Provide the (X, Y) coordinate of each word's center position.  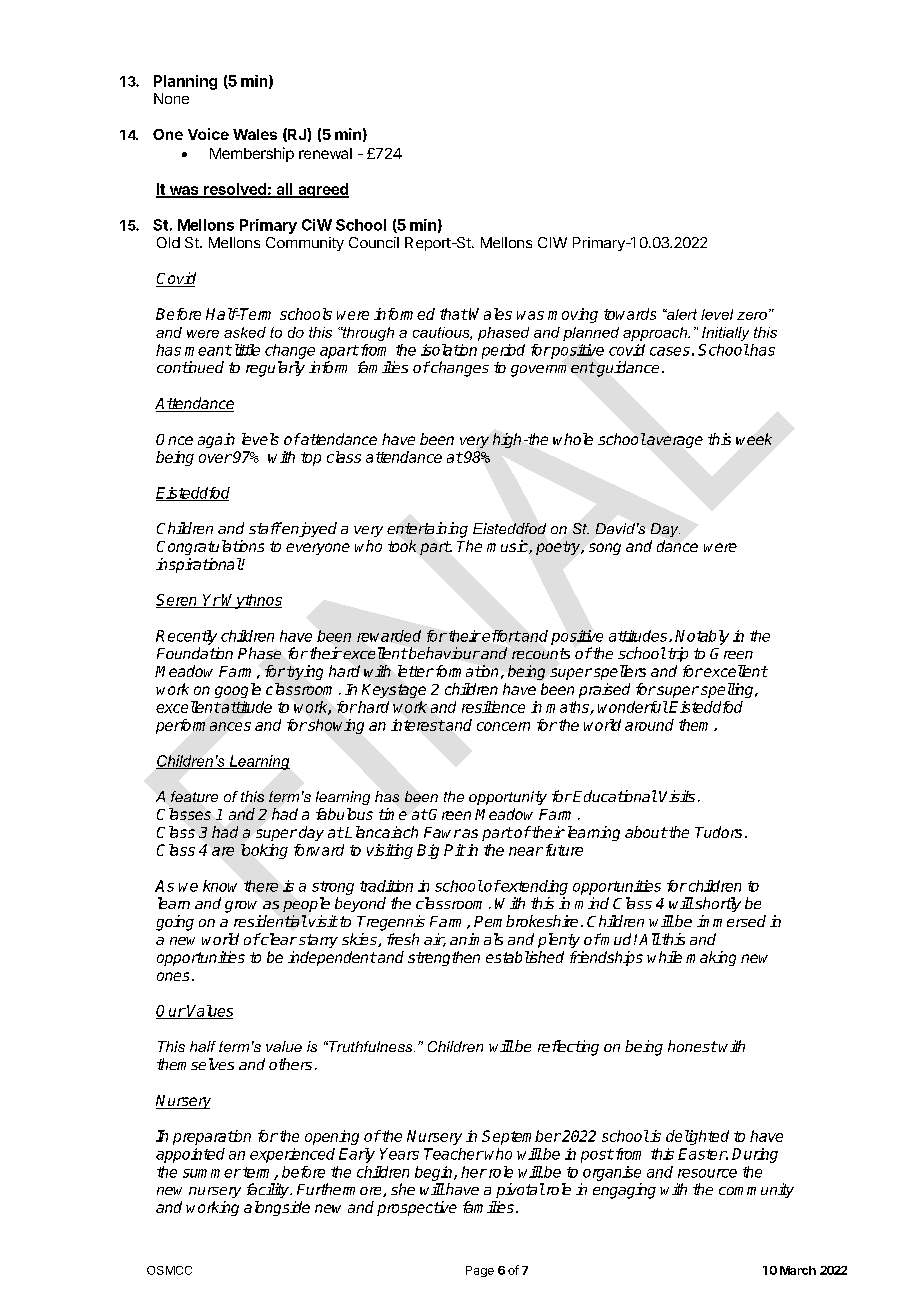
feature (194, 796)
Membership (252, 154)
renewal (325, 153)
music (508, 547)
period (503, 351)
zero (752, 316)
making (711, 958)
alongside (277, 1208)
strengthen (444, 958)
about (646, 832)
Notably (702, 637)
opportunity (508, 798)
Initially (725, 334)
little (245, 350)
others (290, 1064)
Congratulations (210, 547)
